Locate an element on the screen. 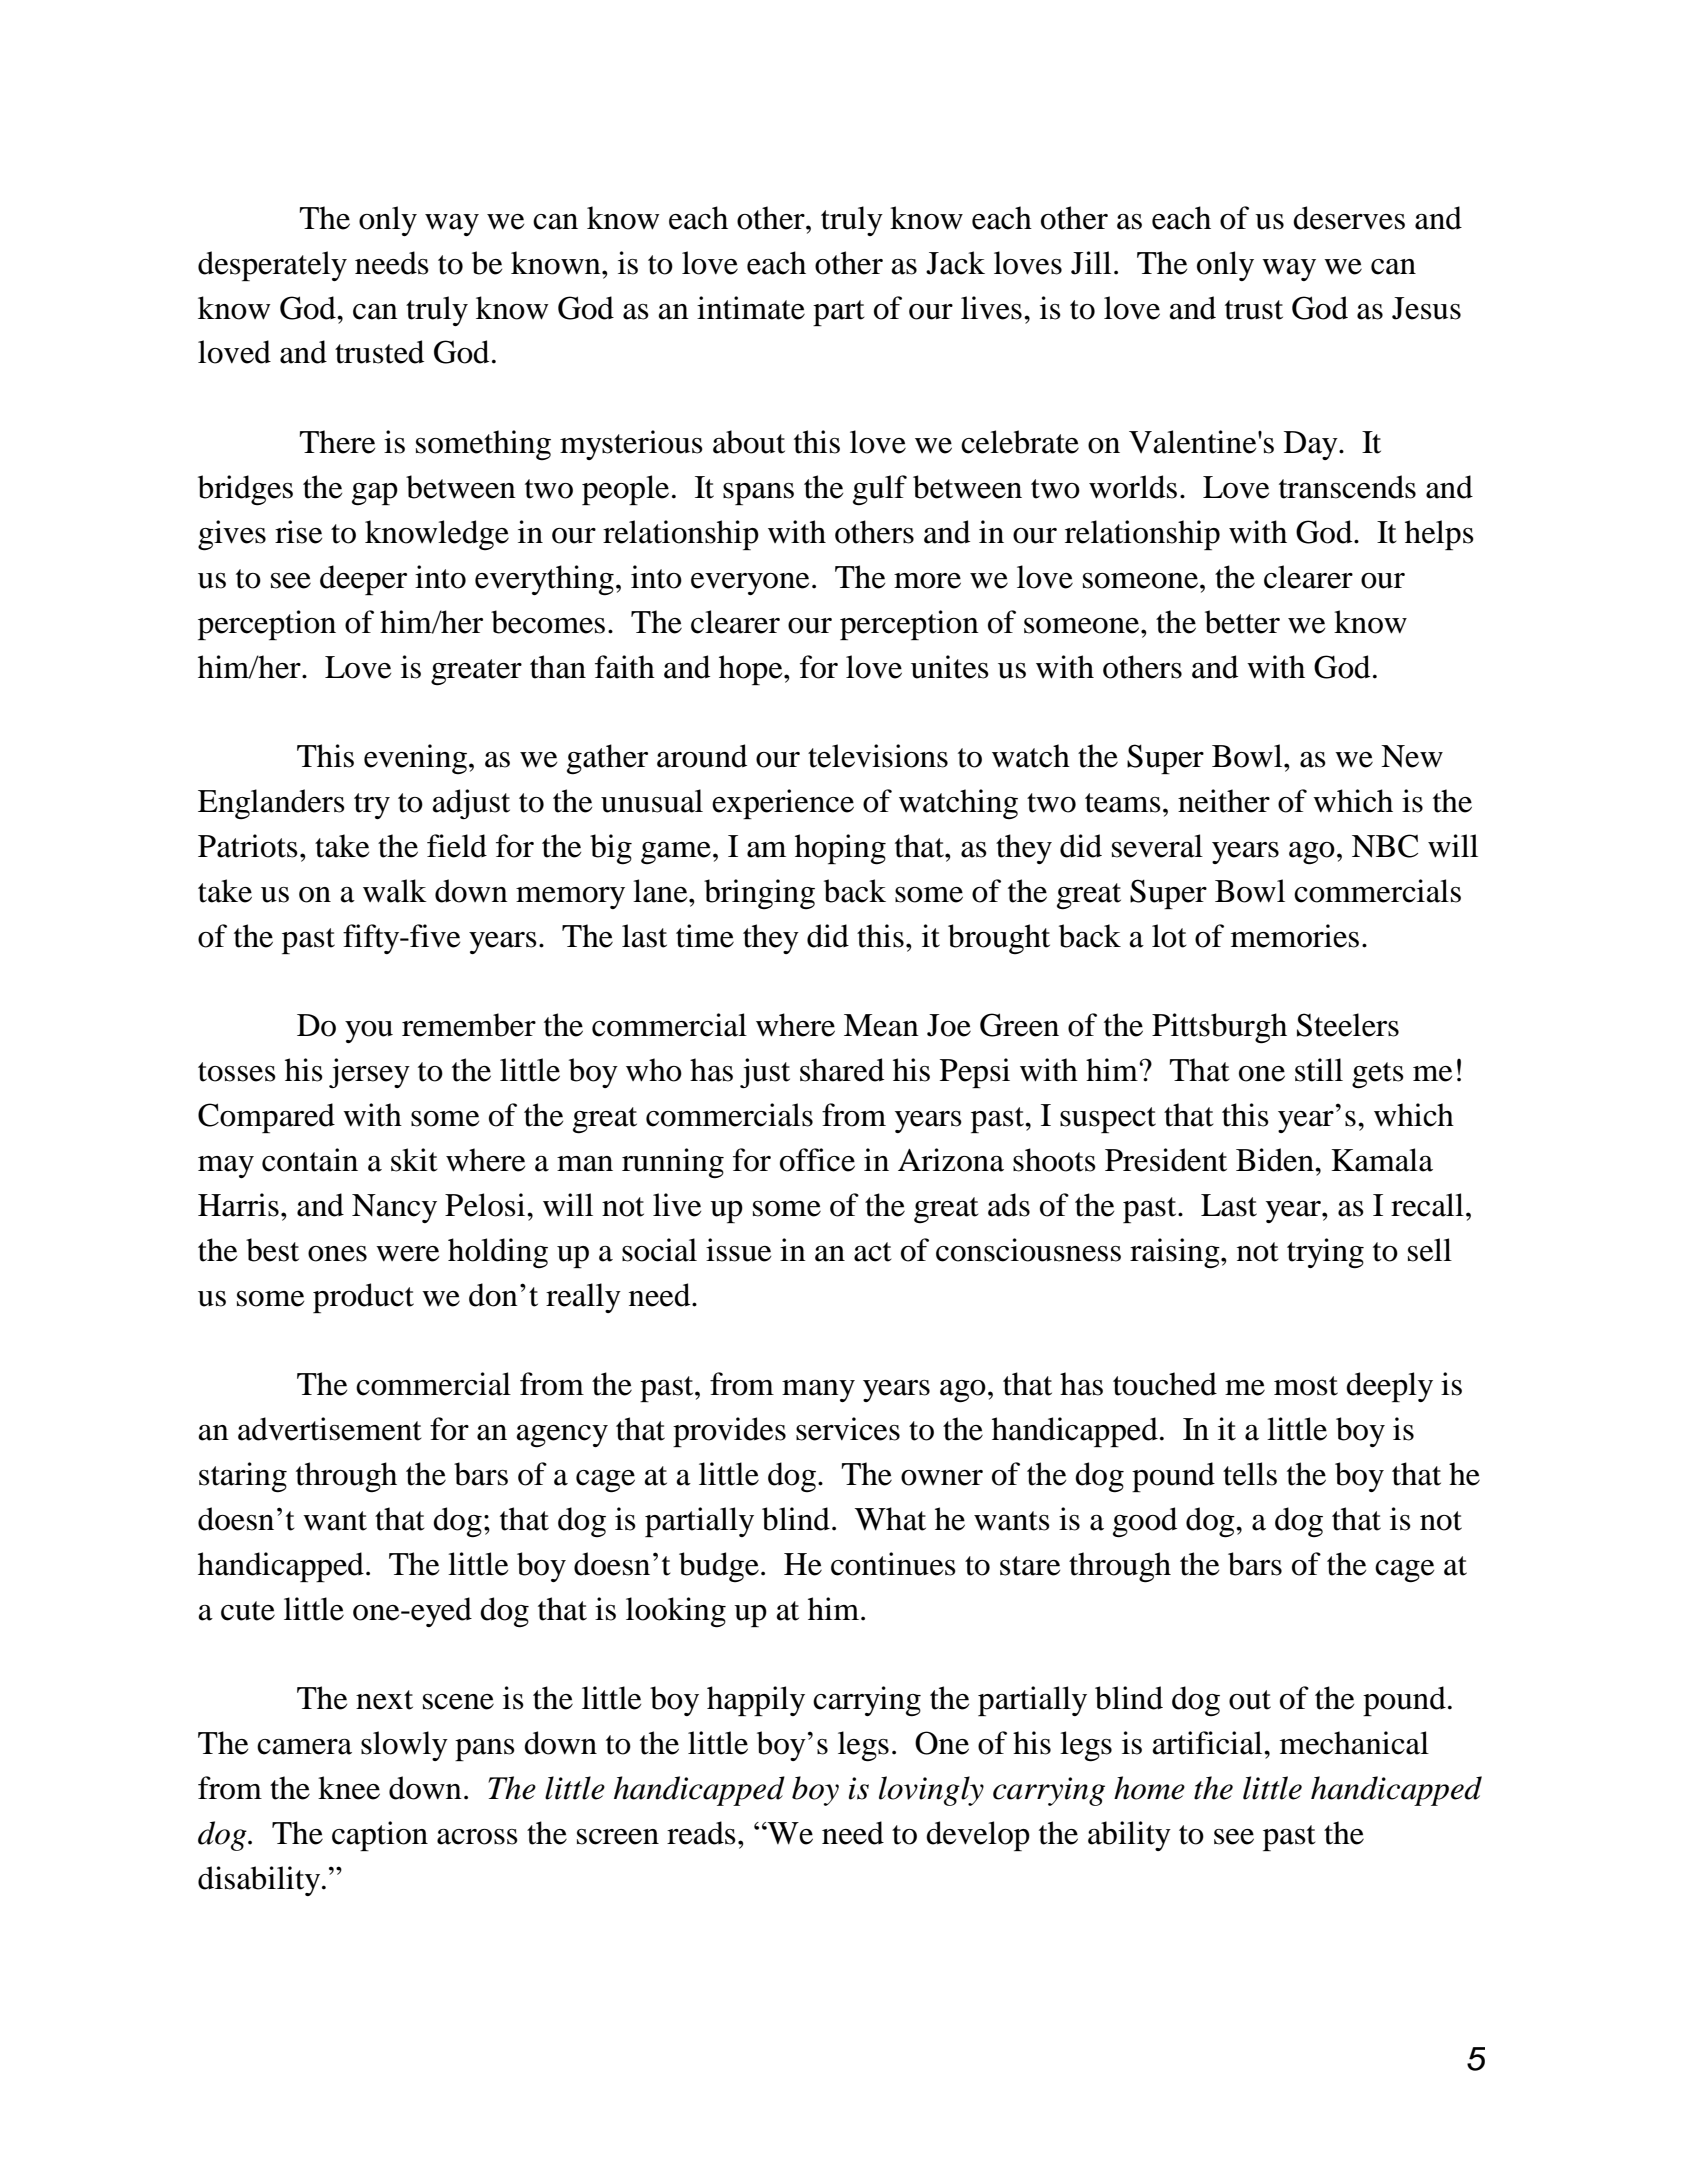  everyone is located at coordinates (750, 584).
